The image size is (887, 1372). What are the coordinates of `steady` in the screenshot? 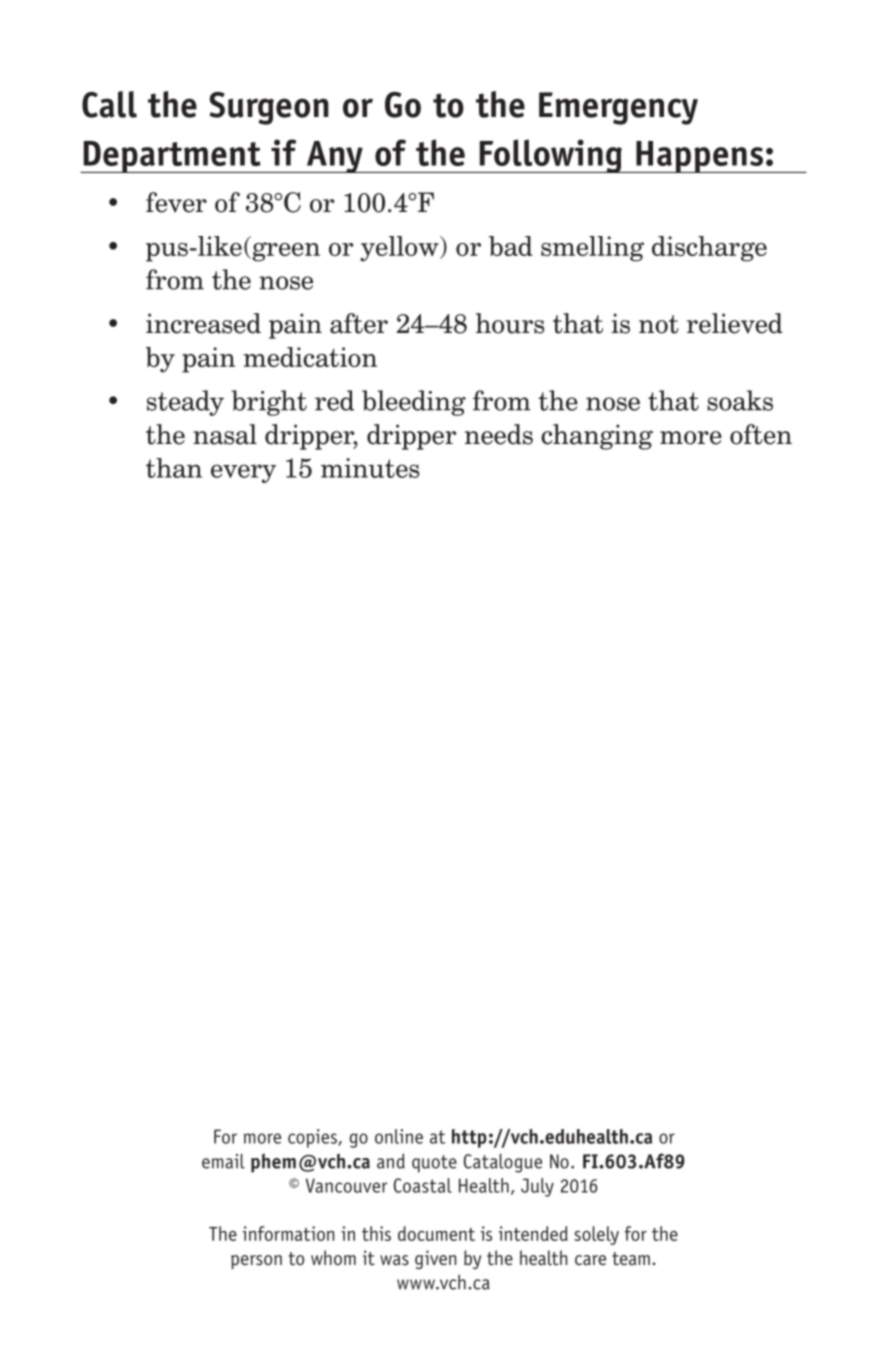 It's located at (185, 403).
